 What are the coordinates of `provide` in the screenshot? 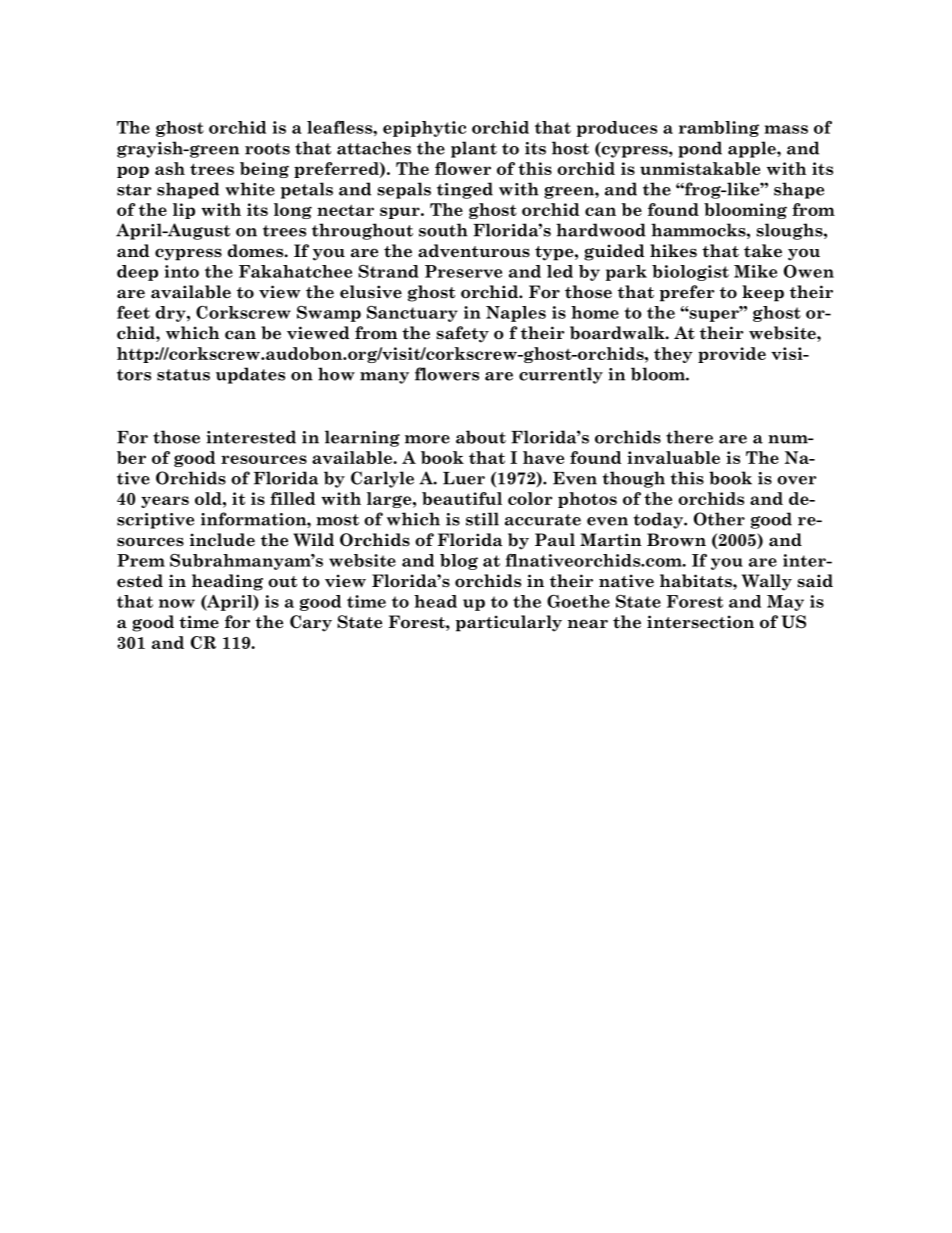 It's located at (732, 355).
